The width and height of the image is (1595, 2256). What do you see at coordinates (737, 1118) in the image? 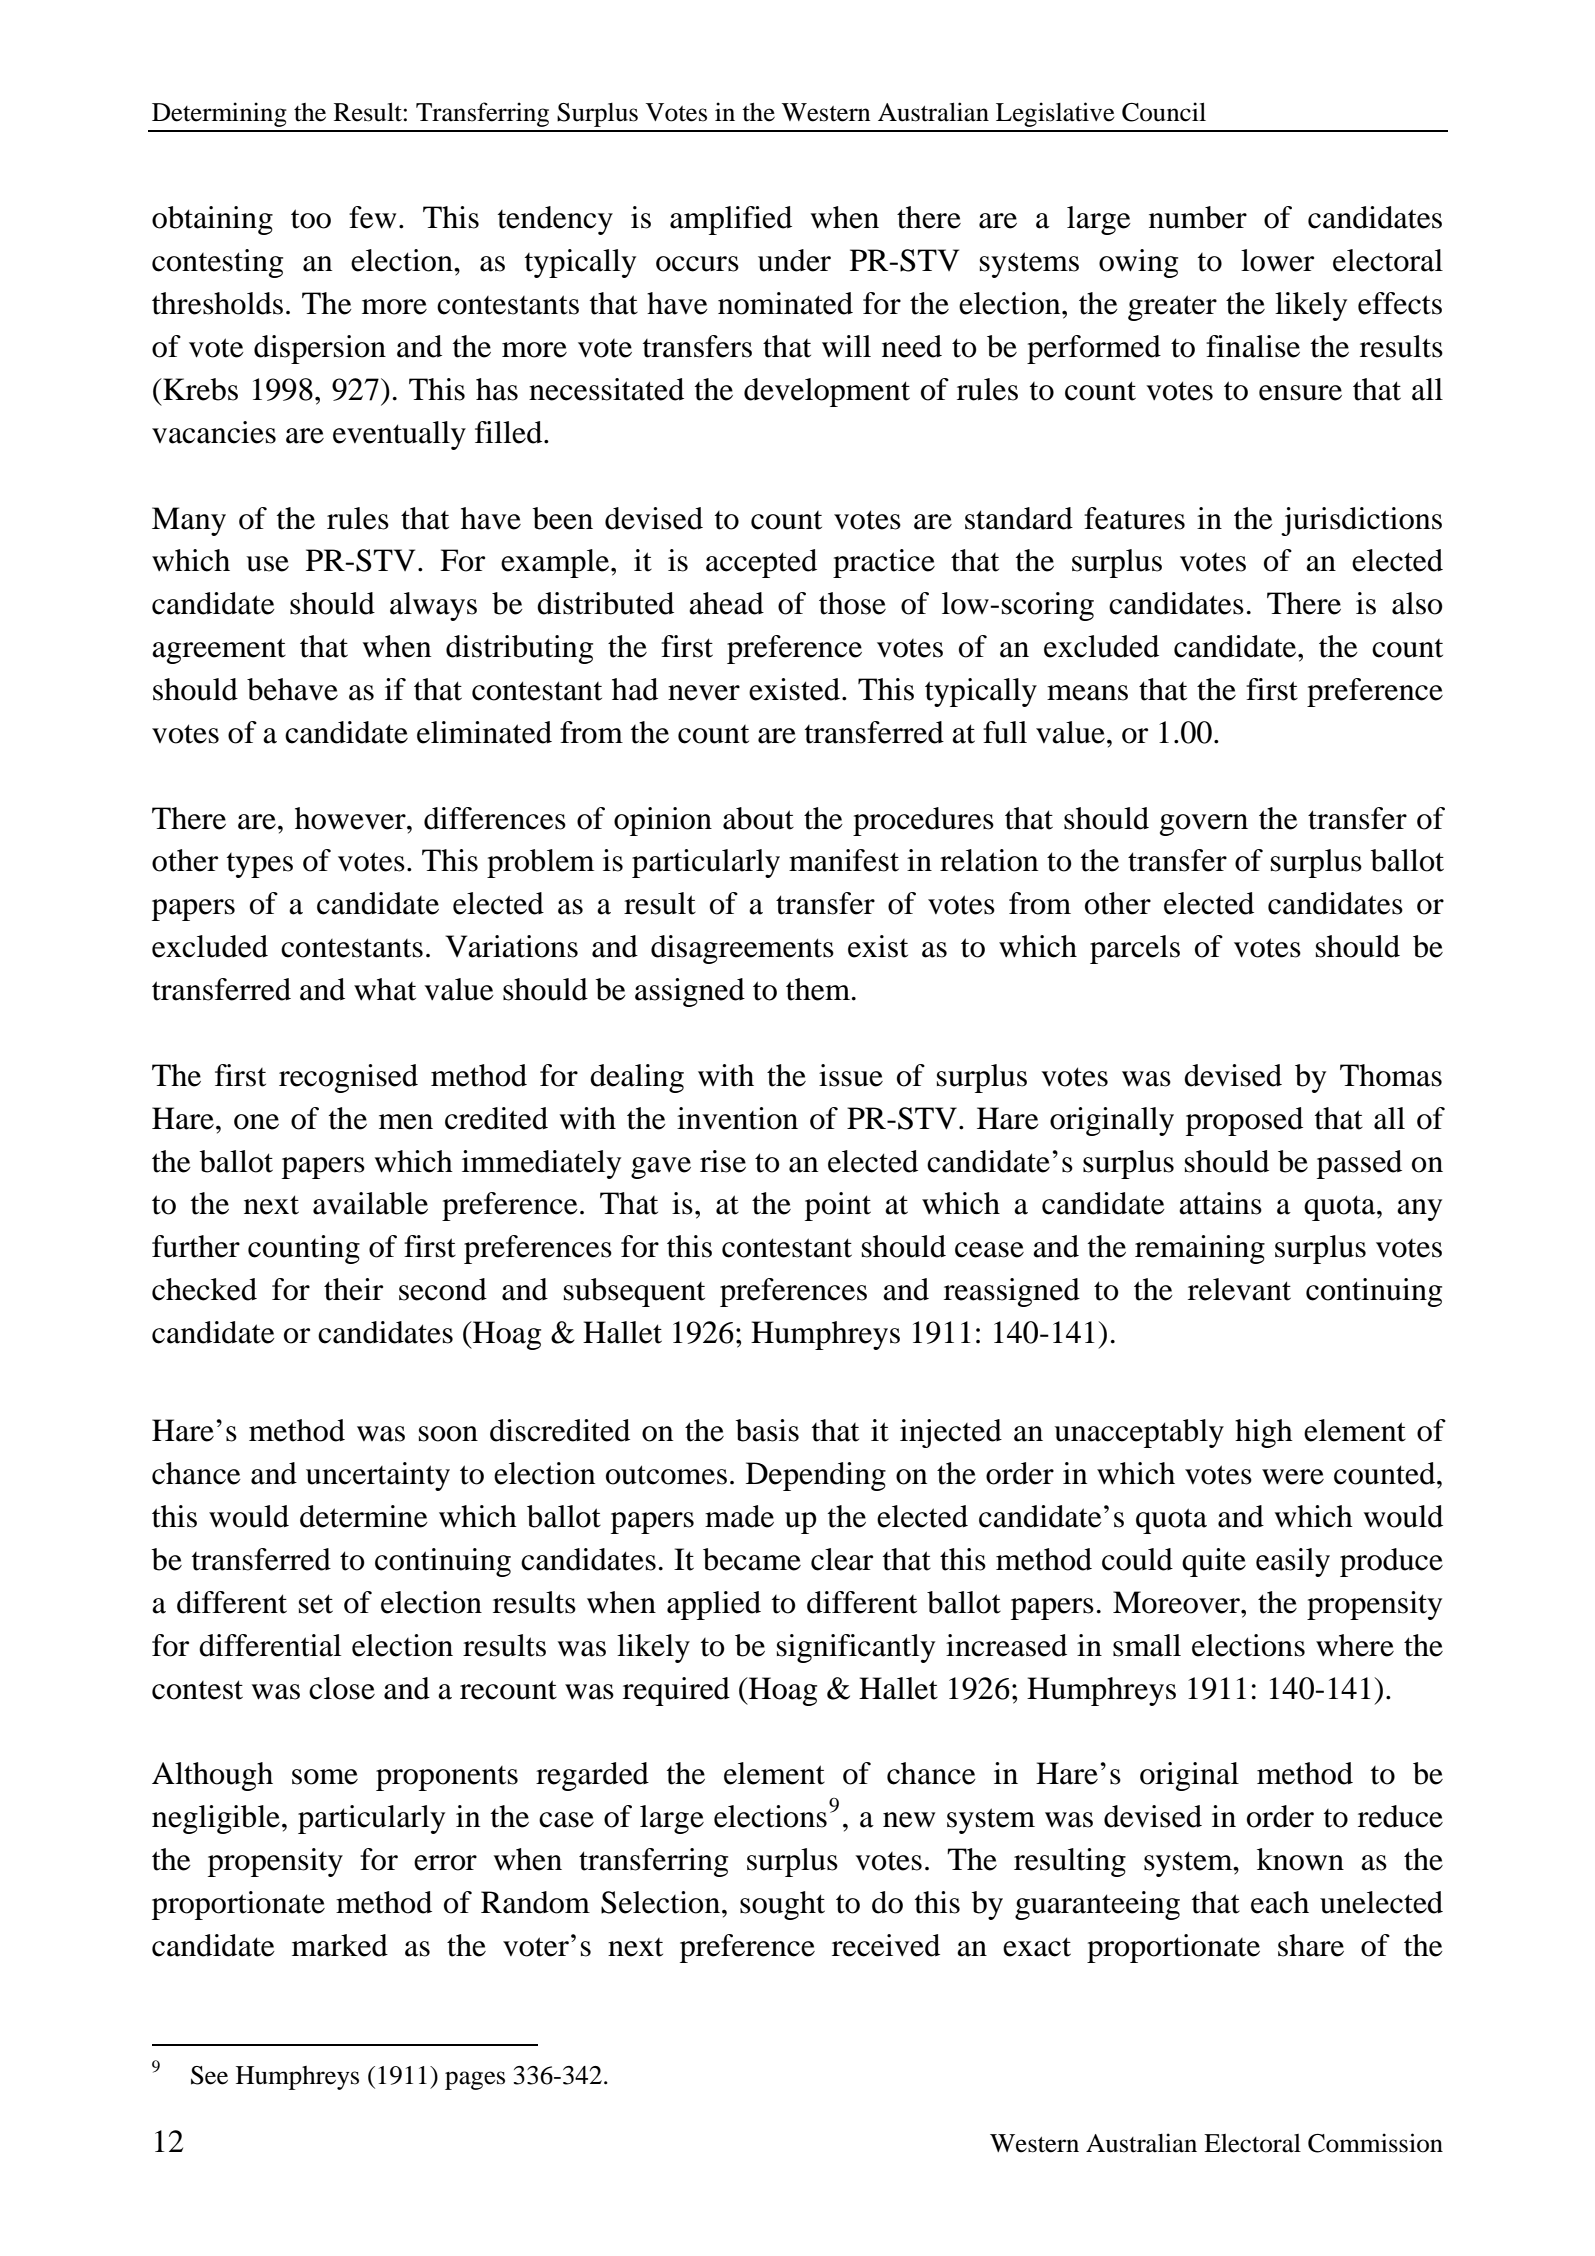
I see `invention` at bounding box center [737, 1118].
